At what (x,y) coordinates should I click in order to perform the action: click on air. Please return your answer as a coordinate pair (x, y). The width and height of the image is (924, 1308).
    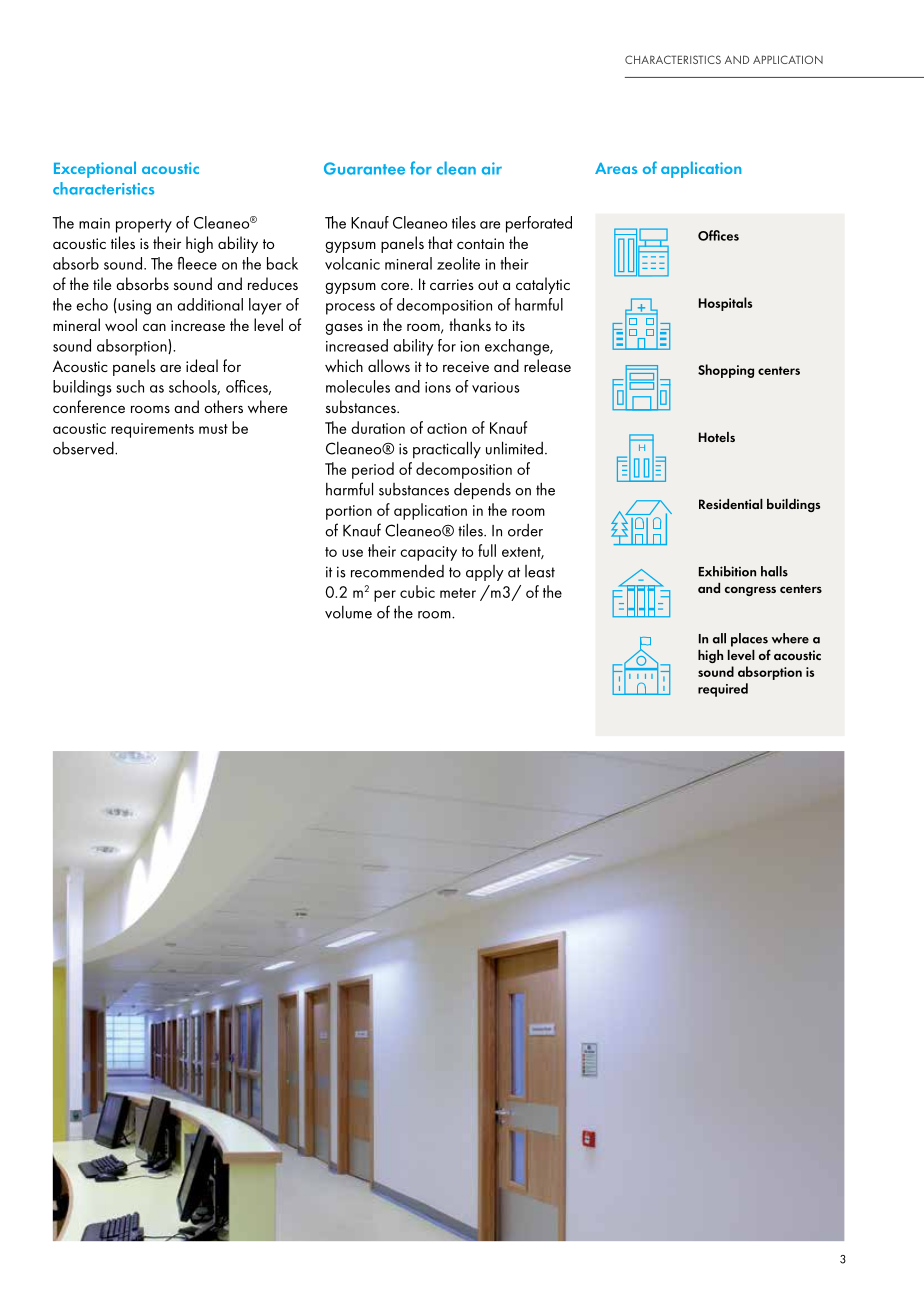
    Looking at the image, I should click on (492, 168).
